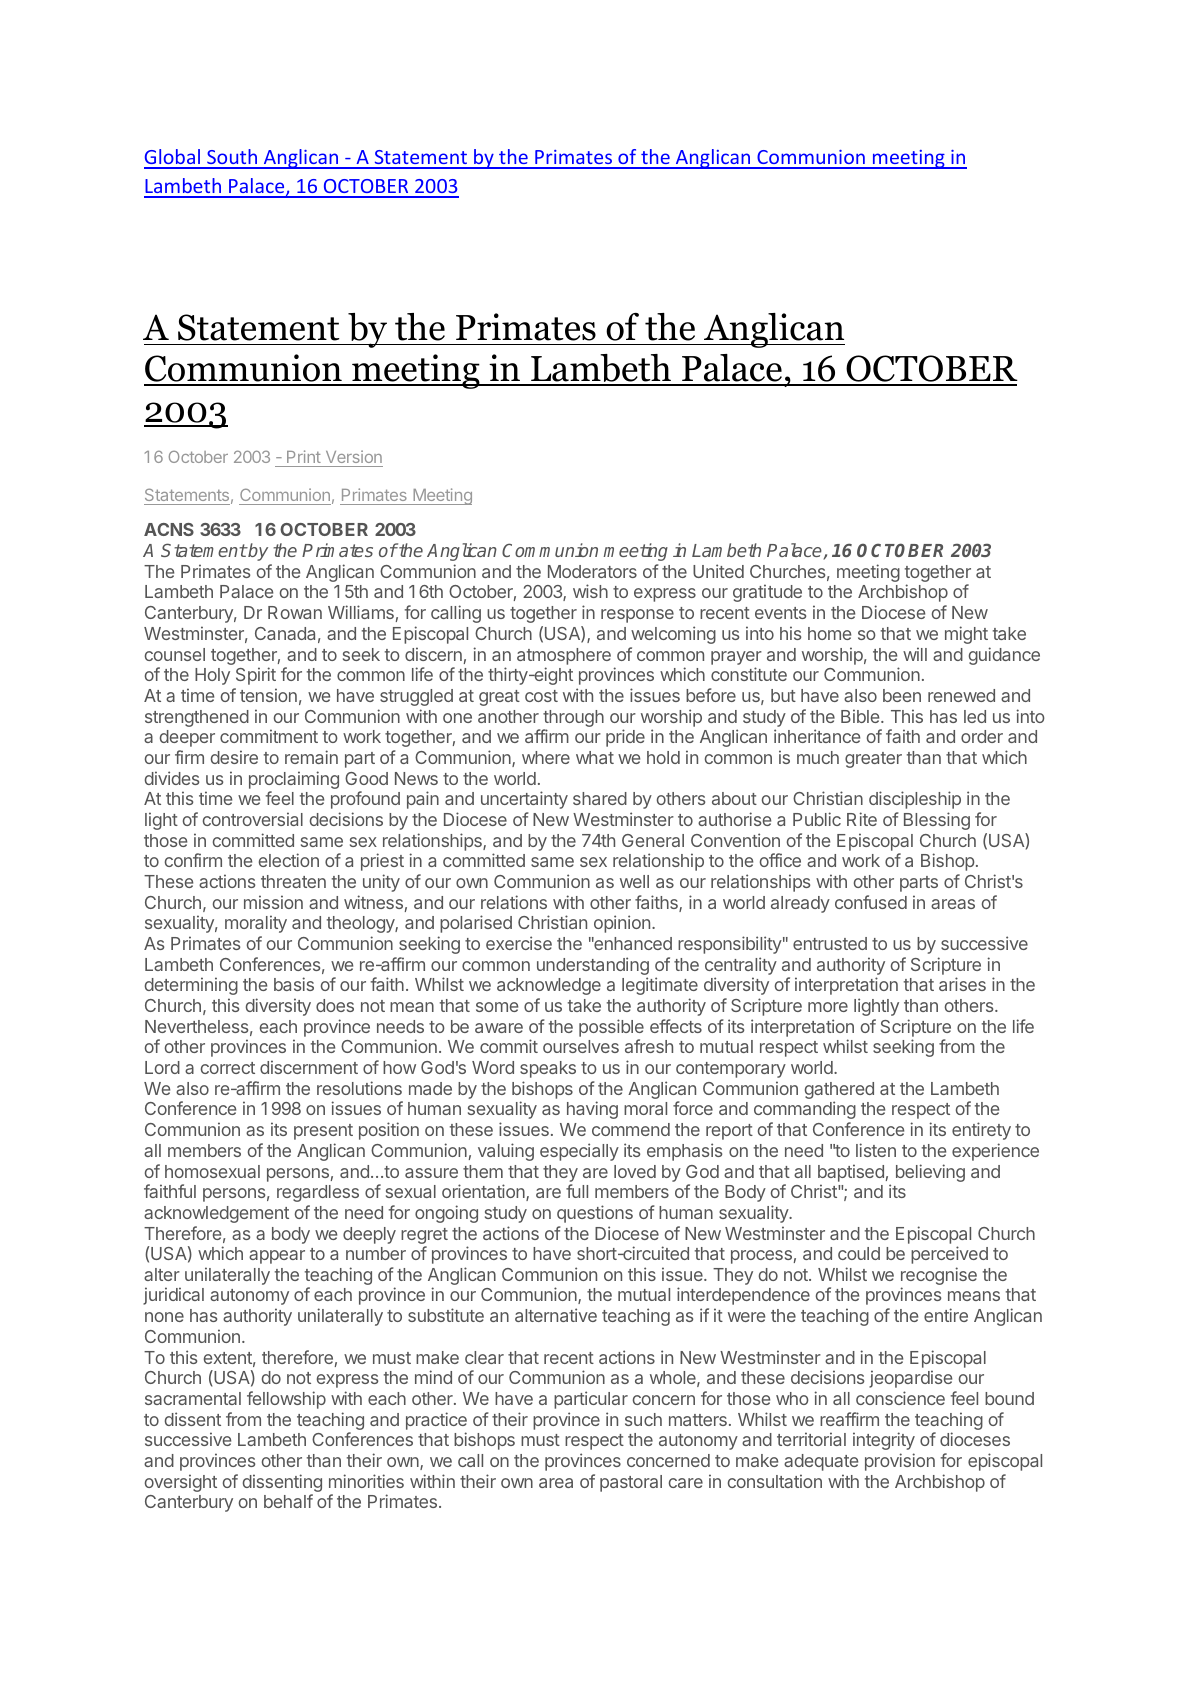 This page has width=1189, height=1682. What do you see at coordinates (767, 593) in the page?
I see `gratitude` at bounding box center [767, 593].
